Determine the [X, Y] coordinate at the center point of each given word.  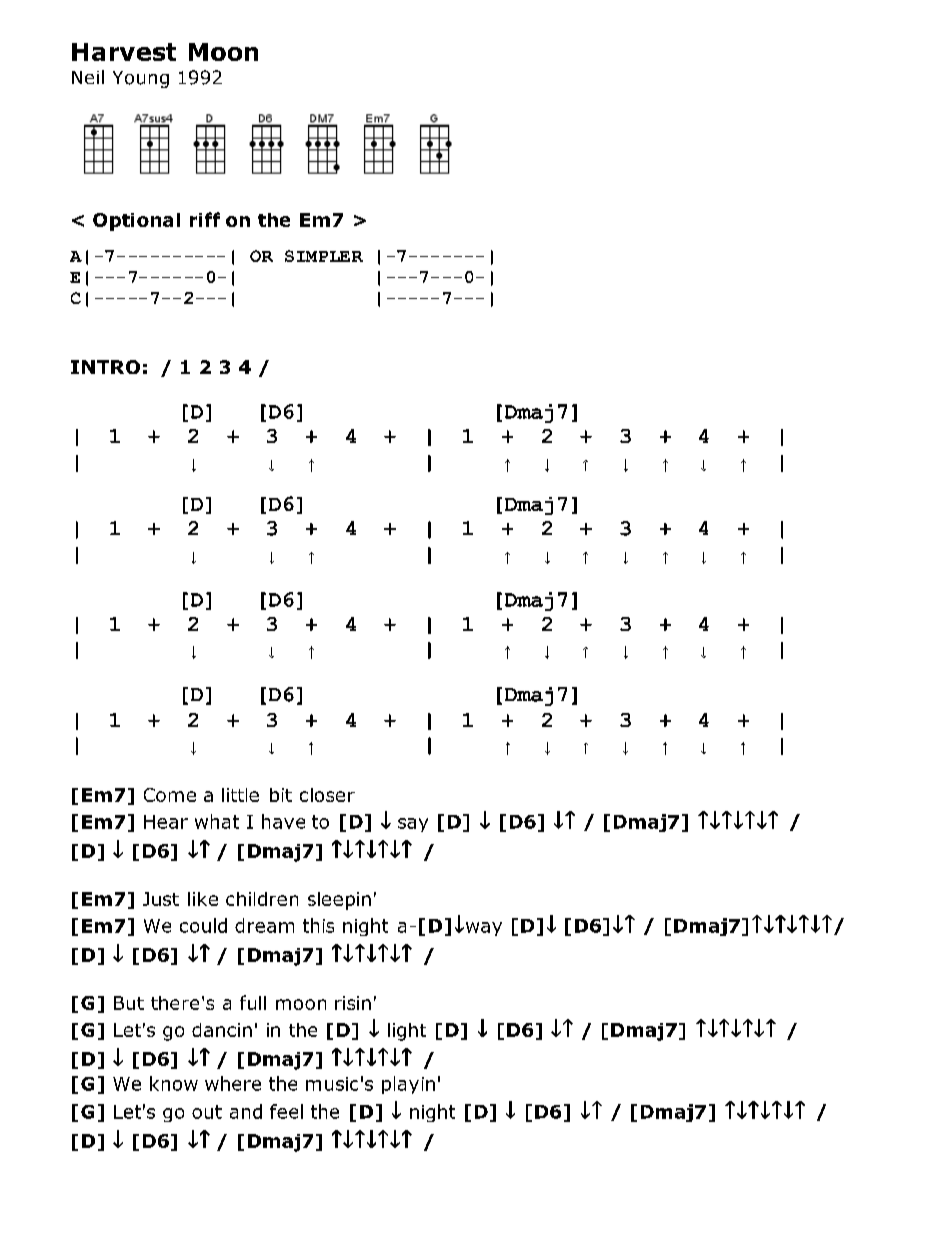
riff [205, 219]
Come [170, 795]
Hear [166, 822]
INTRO [105, 367]
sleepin [339, 901]
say [413, 825]
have [283, 821]
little [240, 795]
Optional [136, 222]
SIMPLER [324, 256]
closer [327, 795]
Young [141, 79]
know [174, 1083]
